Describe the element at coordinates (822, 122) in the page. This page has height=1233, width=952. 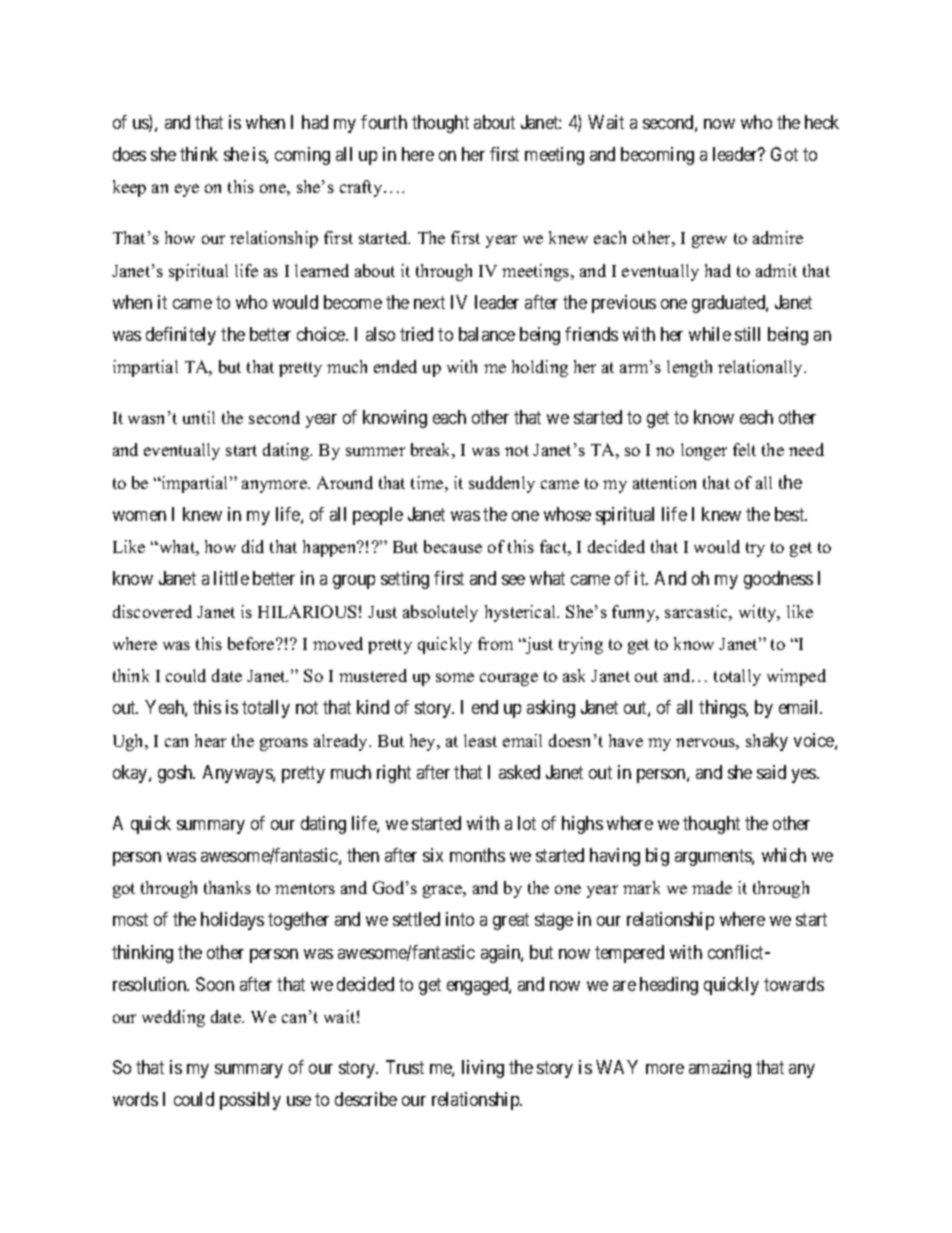
I see `heck` at that location.
